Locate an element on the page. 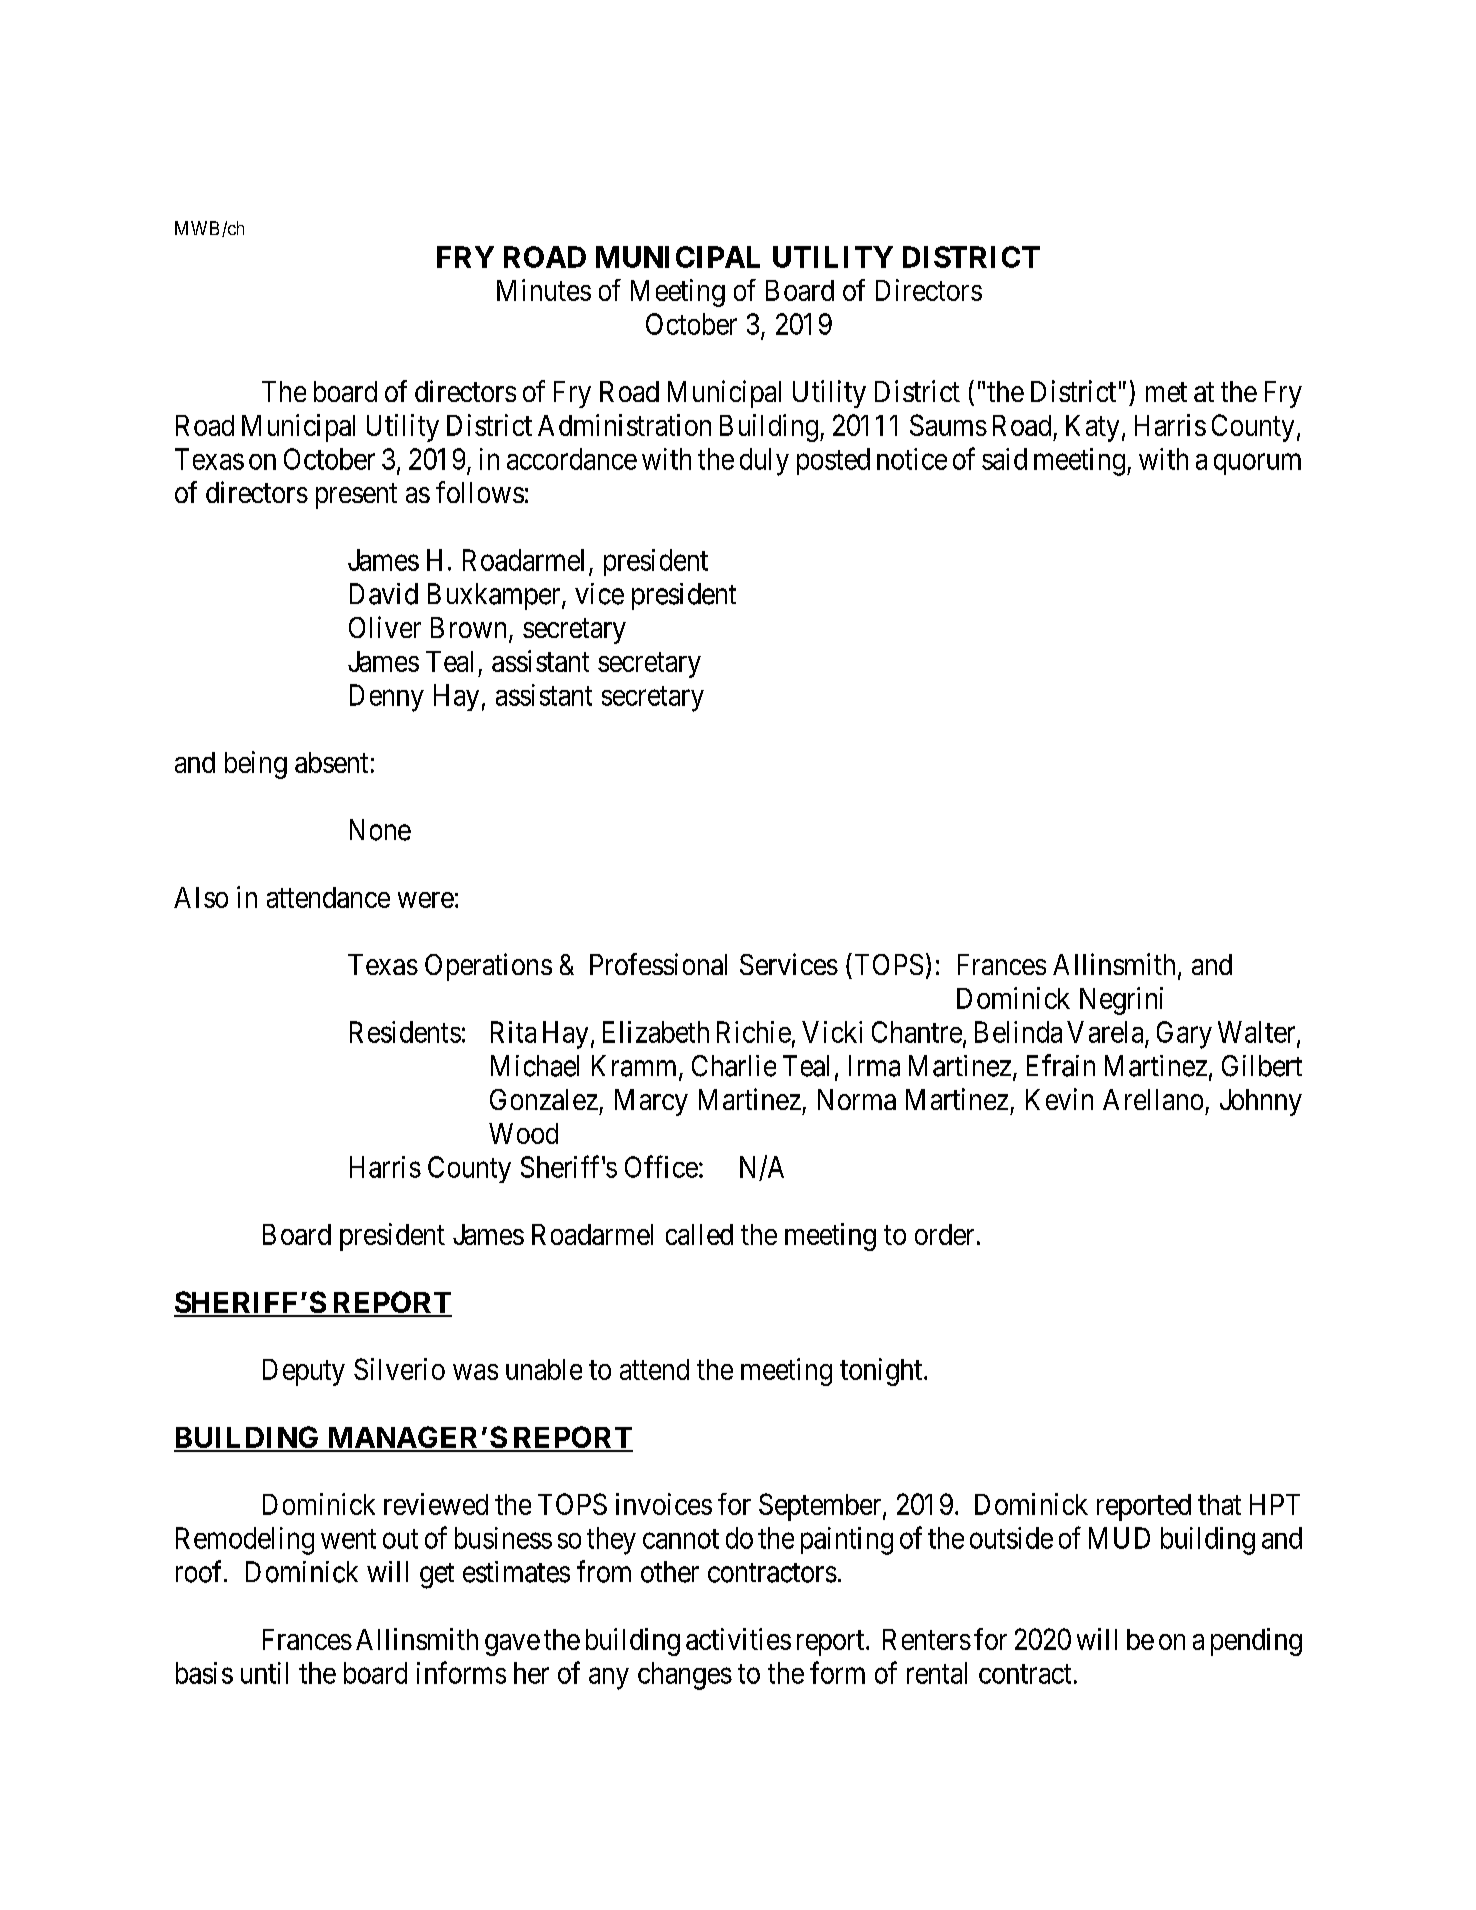 This image has height=1910, width=1476. until is located at coordinates (264, 1673).
